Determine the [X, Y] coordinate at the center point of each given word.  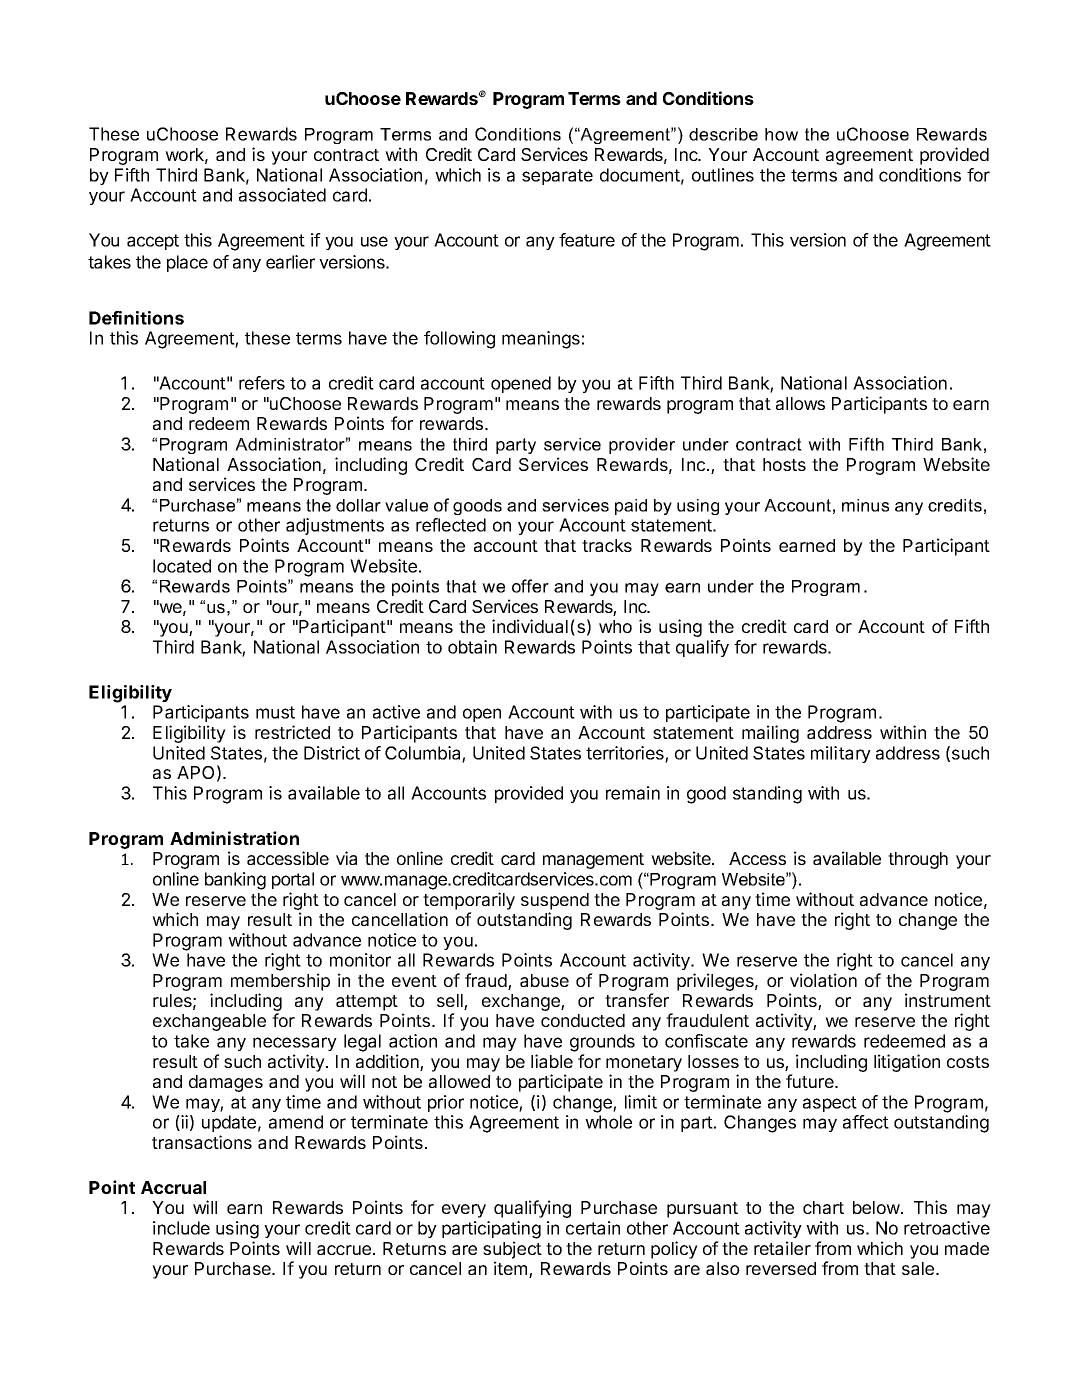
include [181, 1228]
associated [282, 195]
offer [530, 586]
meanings [541, 340]
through [918, 860]
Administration [234, 838]
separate [557, 177]
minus [865, 505]
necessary [295, 1044]
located [182, 566]
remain [633, 793]
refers [262, 383]
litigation [907, 1063]
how [781, 134]
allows [800, 403]
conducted [583, 1020]
